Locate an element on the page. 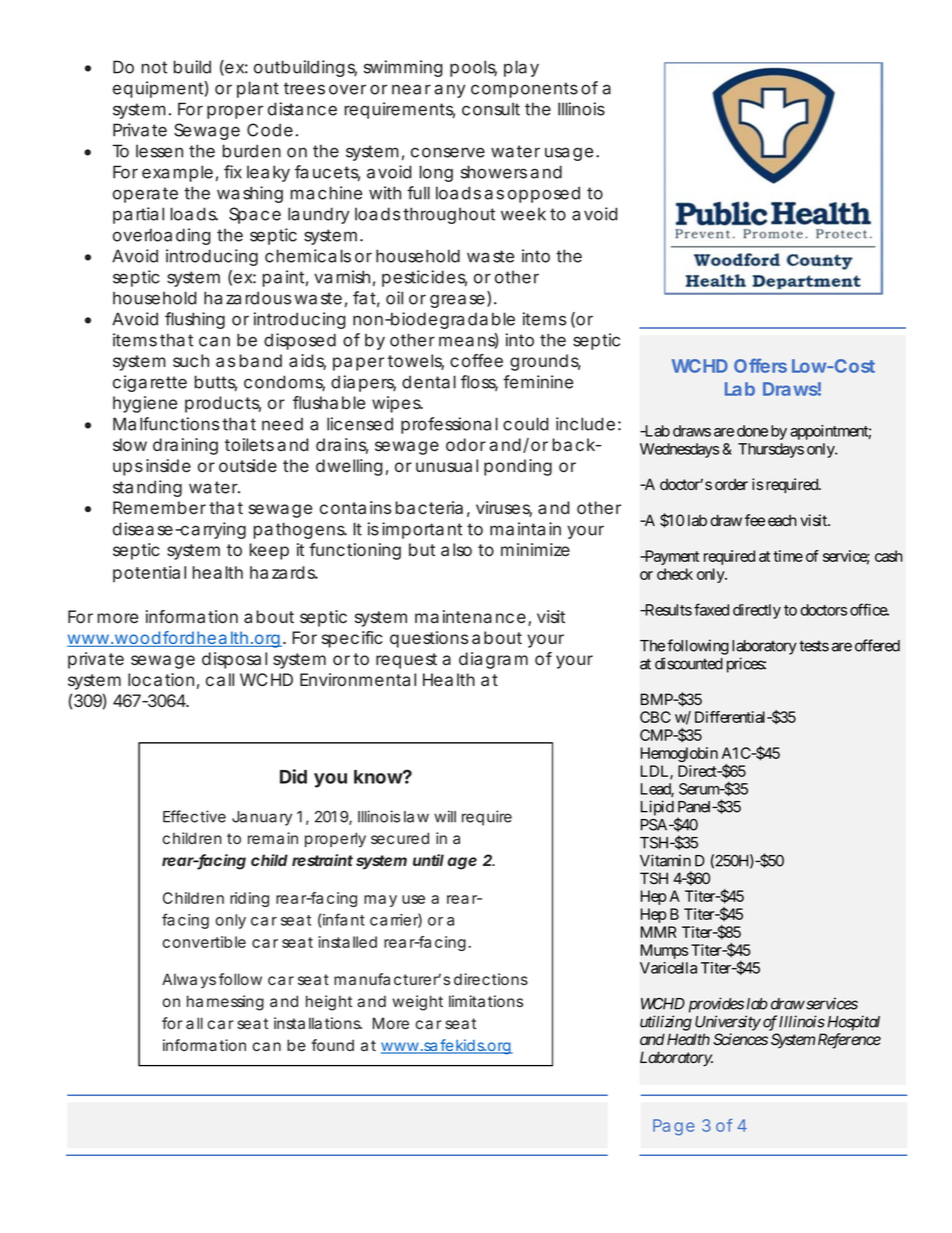  January is located at coordinates (262, 818).
